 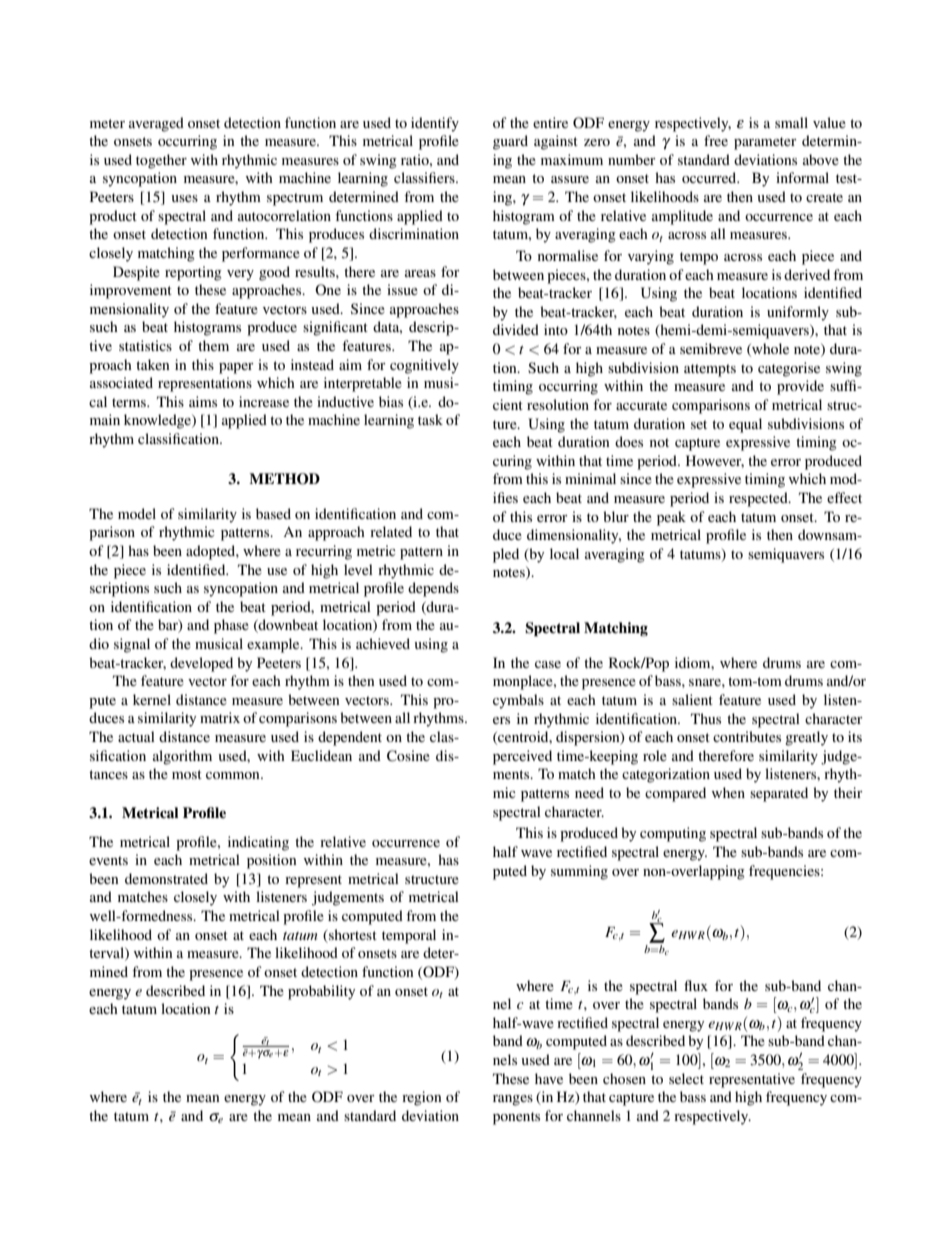 What do you see at coordinates (579, 872) in the page?
I see `summing` at bounding box center [579, 872].
